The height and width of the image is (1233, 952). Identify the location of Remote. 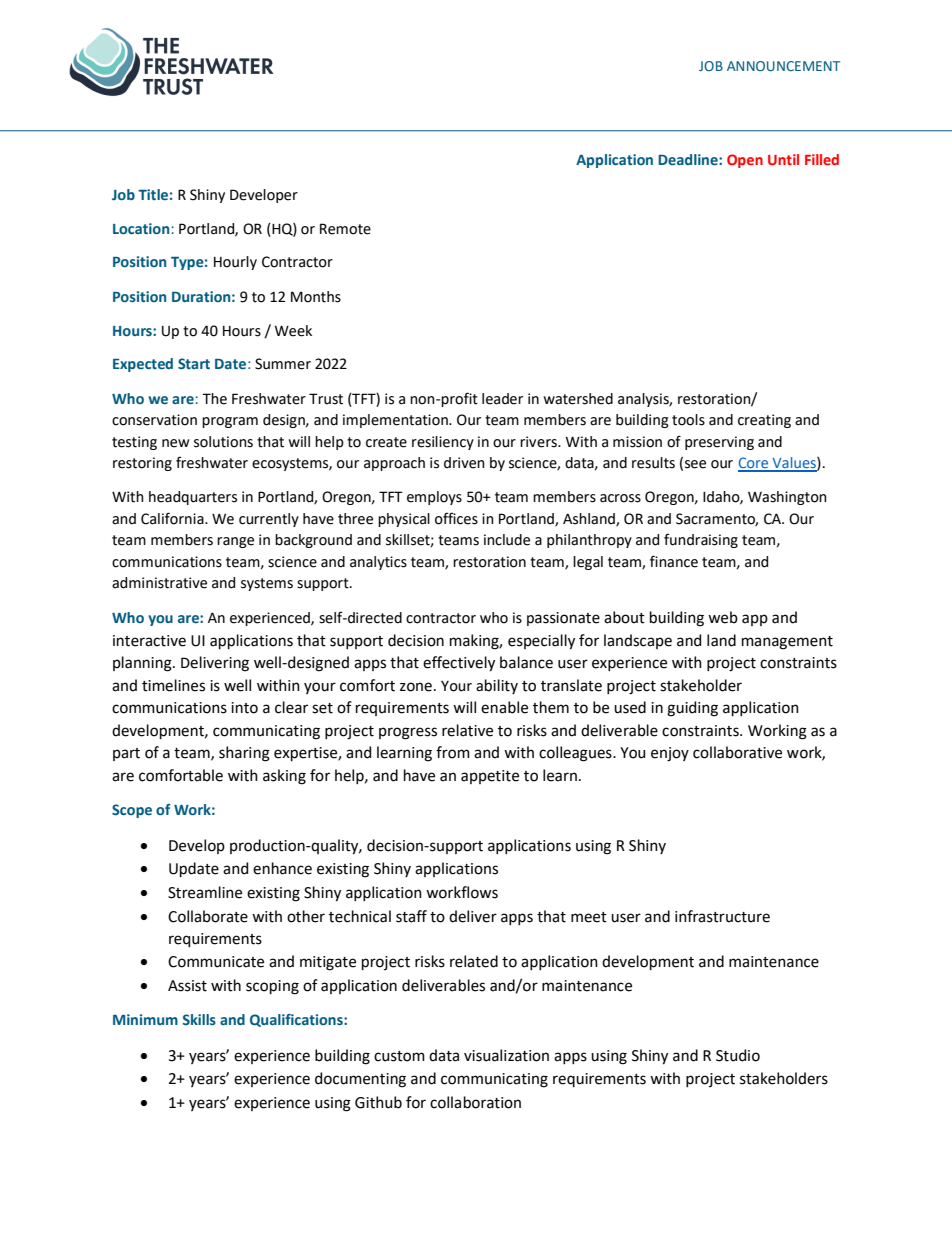
(345, 229).
